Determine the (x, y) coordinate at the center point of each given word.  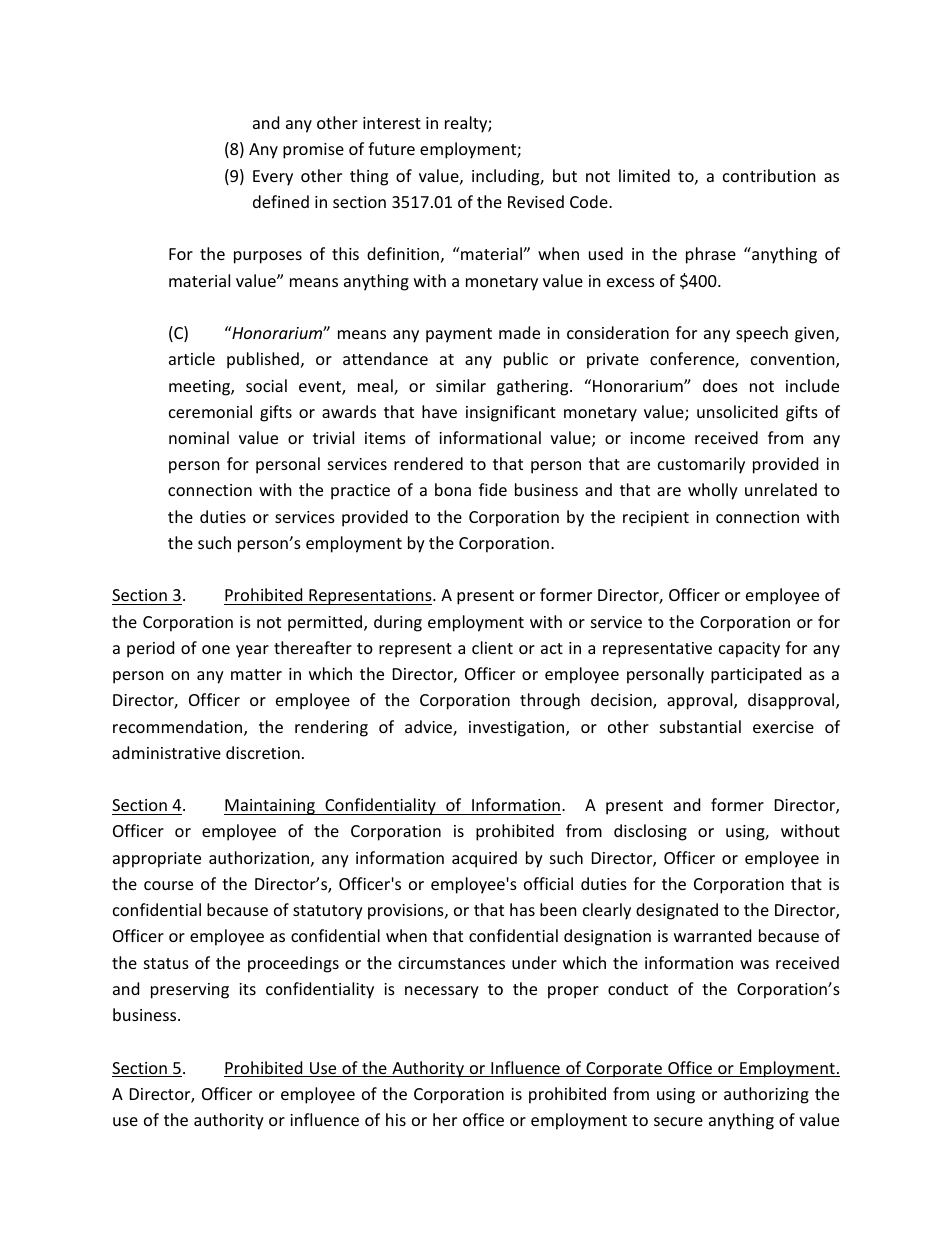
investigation (518, 729)
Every (273, 178)
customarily (701, 465)
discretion (263, 752)
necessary (442, 992)
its (247, 989)
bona (453, 489)
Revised (536, 201)
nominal (199, 437)
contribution (769, 175)
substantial (700, 726)
